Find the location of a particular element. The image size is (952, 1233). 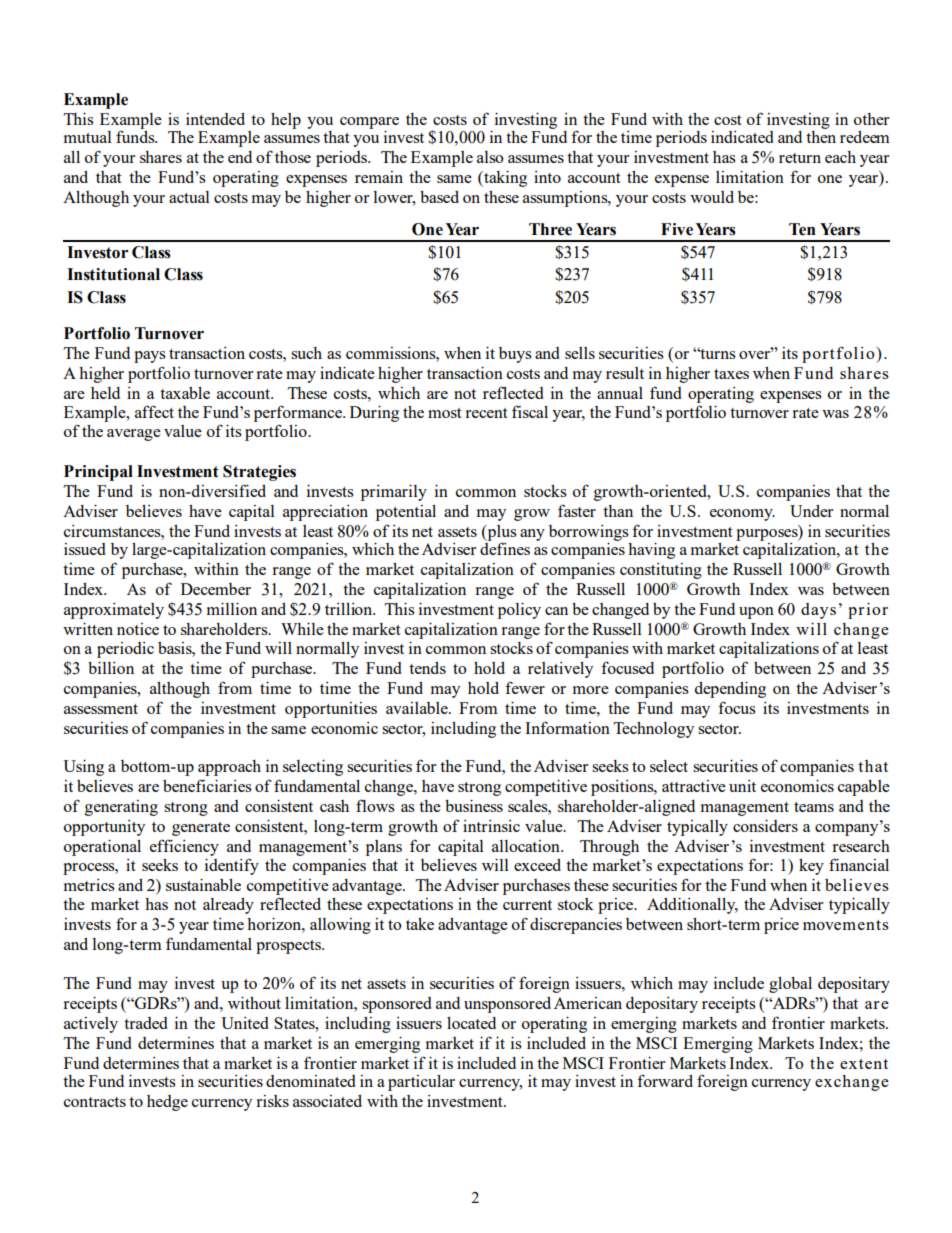

beneficiaries is located at coordinates (207, 785).
